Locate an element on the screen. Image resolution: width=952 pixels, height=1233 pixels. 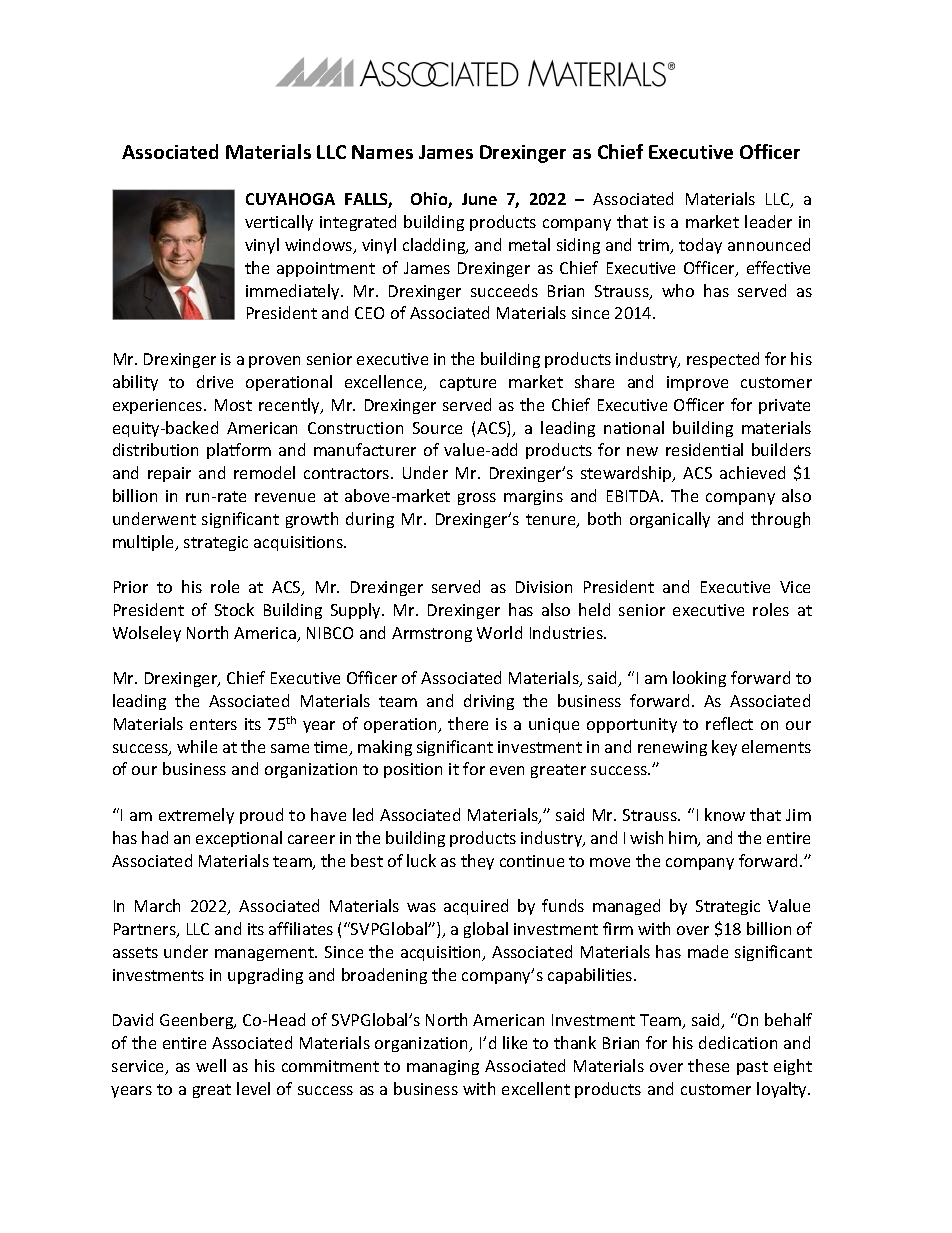
CUYAHOGA is located at coordinates (290, 199).
